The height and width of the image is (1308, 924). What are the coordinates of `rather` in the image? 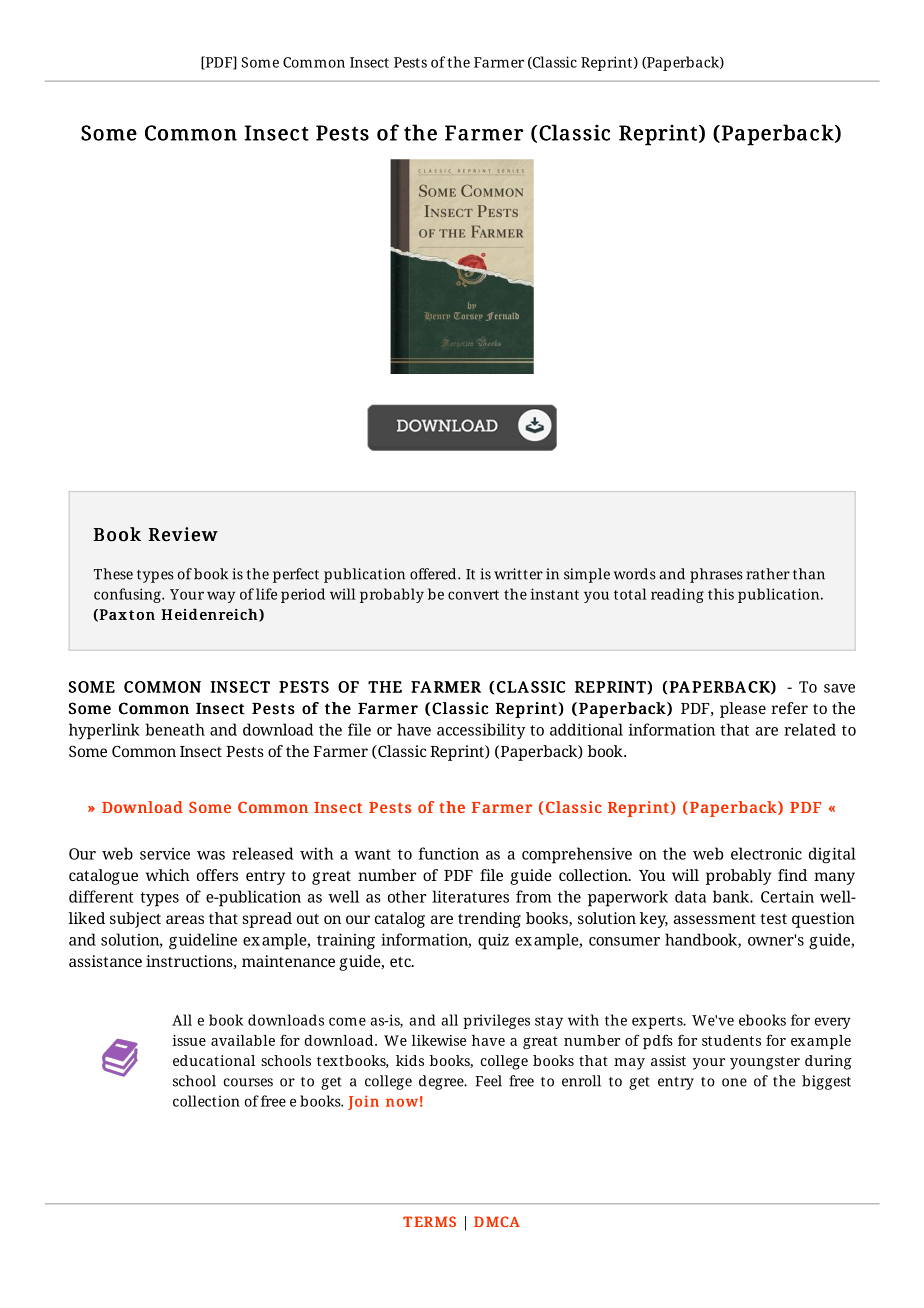 It's located at (768, 574).
